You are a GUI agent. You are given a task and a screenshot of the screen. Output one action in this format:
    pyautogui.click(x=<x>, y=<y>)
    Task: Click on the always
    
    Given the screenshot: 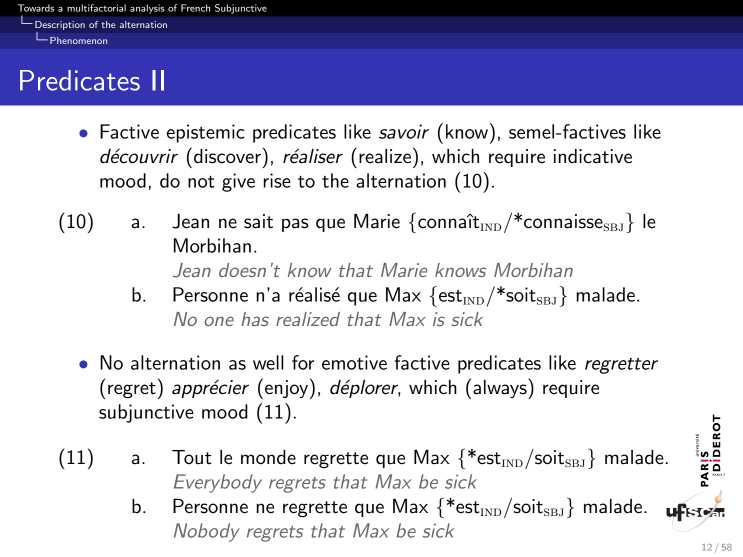 What is the action you would take?
    pyautogui.click(x=501, y=388)
